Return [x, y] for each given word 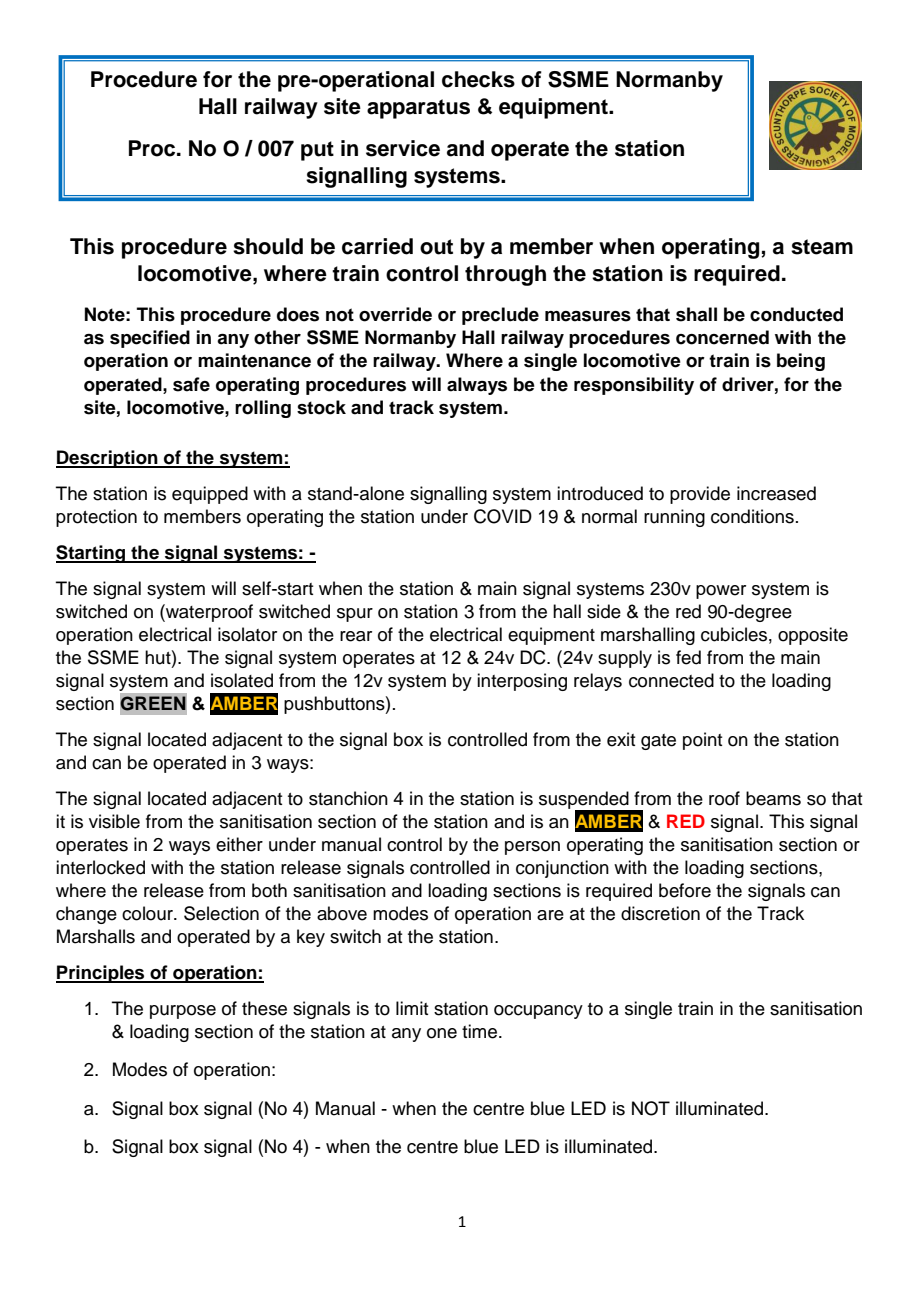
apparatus [418, 109]
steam [822, 247]
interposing [522, 682]
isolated [242, 680]
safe [191, 384]
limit [412, 1008]
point [702, 741]
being [801, 362]
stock [321, 407]
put [317, 151]
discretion [660, 913]
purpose [183, 1012]
